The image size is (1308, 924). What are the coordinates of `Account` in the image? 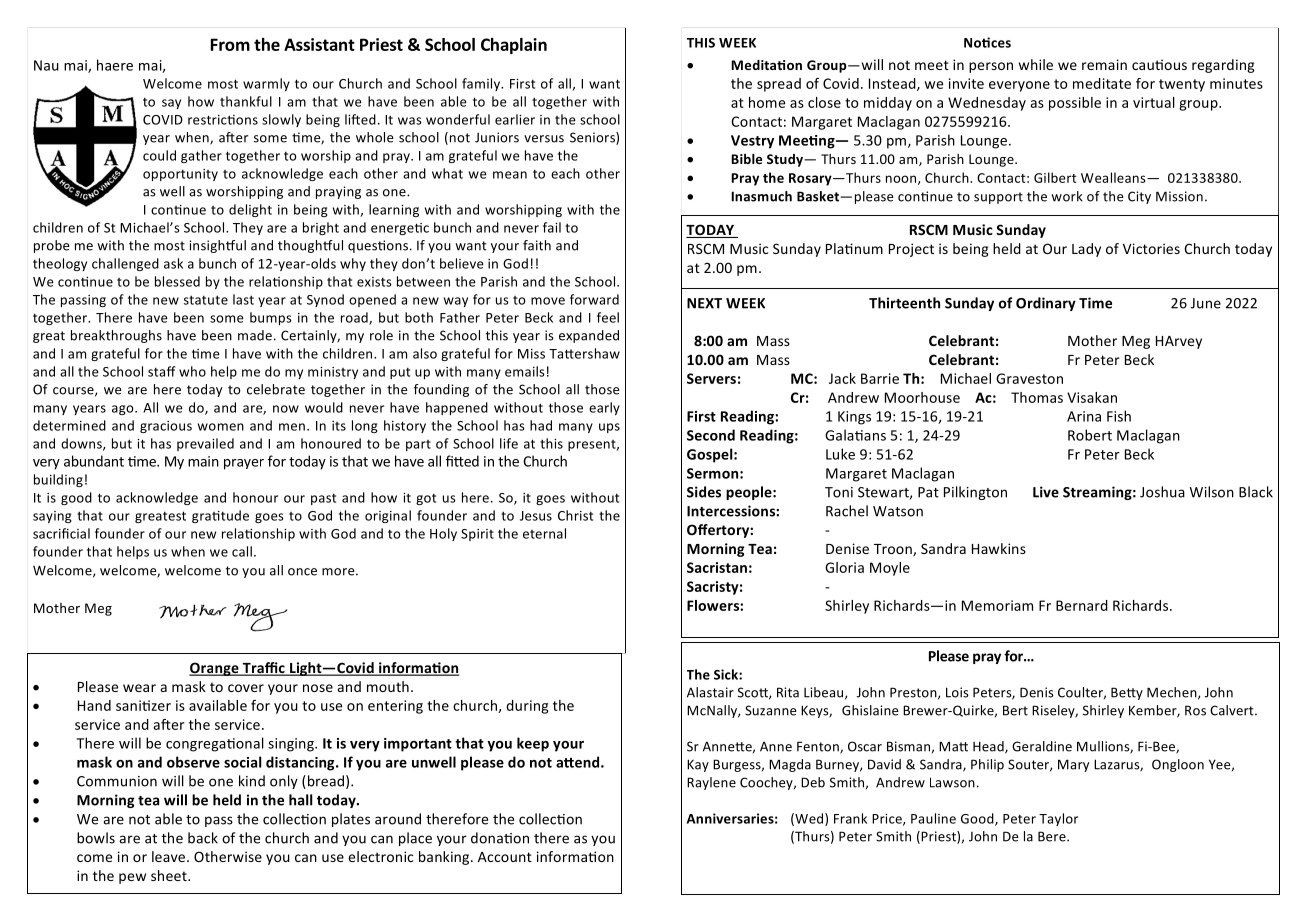 It's located at (505, 857).
